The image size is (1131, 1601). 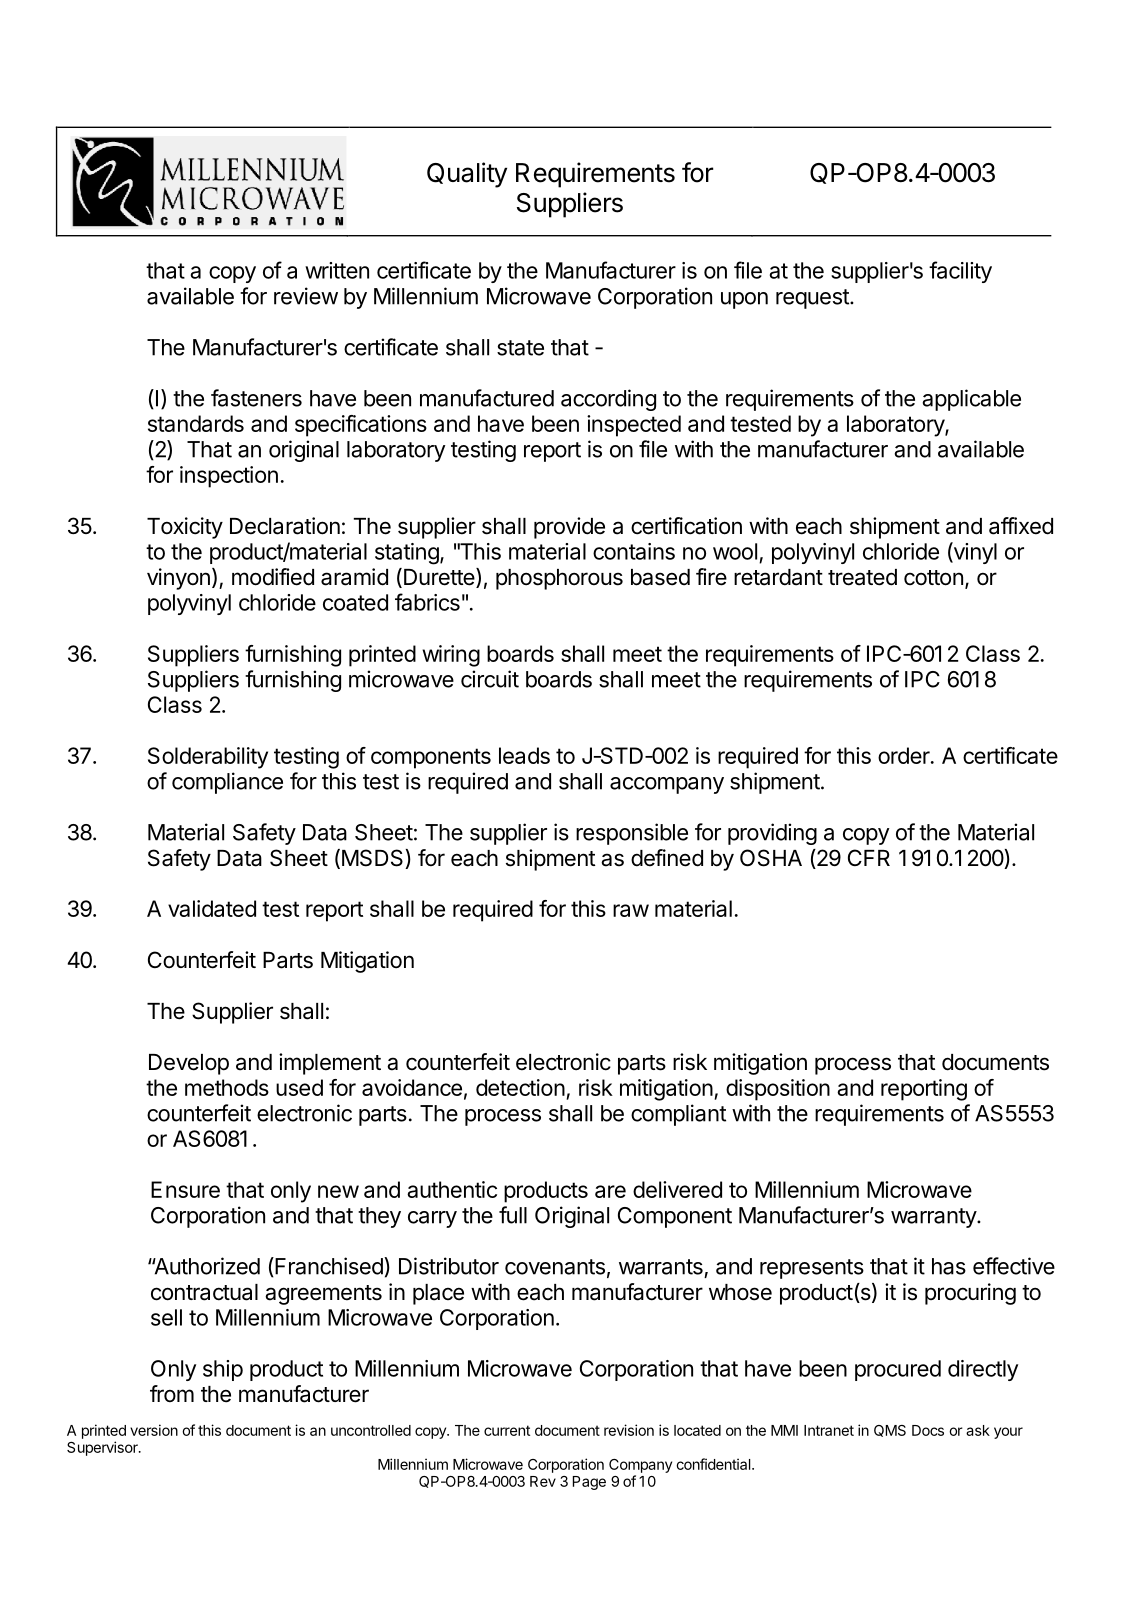 I want to click on facility, so click(x=960, y=272).
